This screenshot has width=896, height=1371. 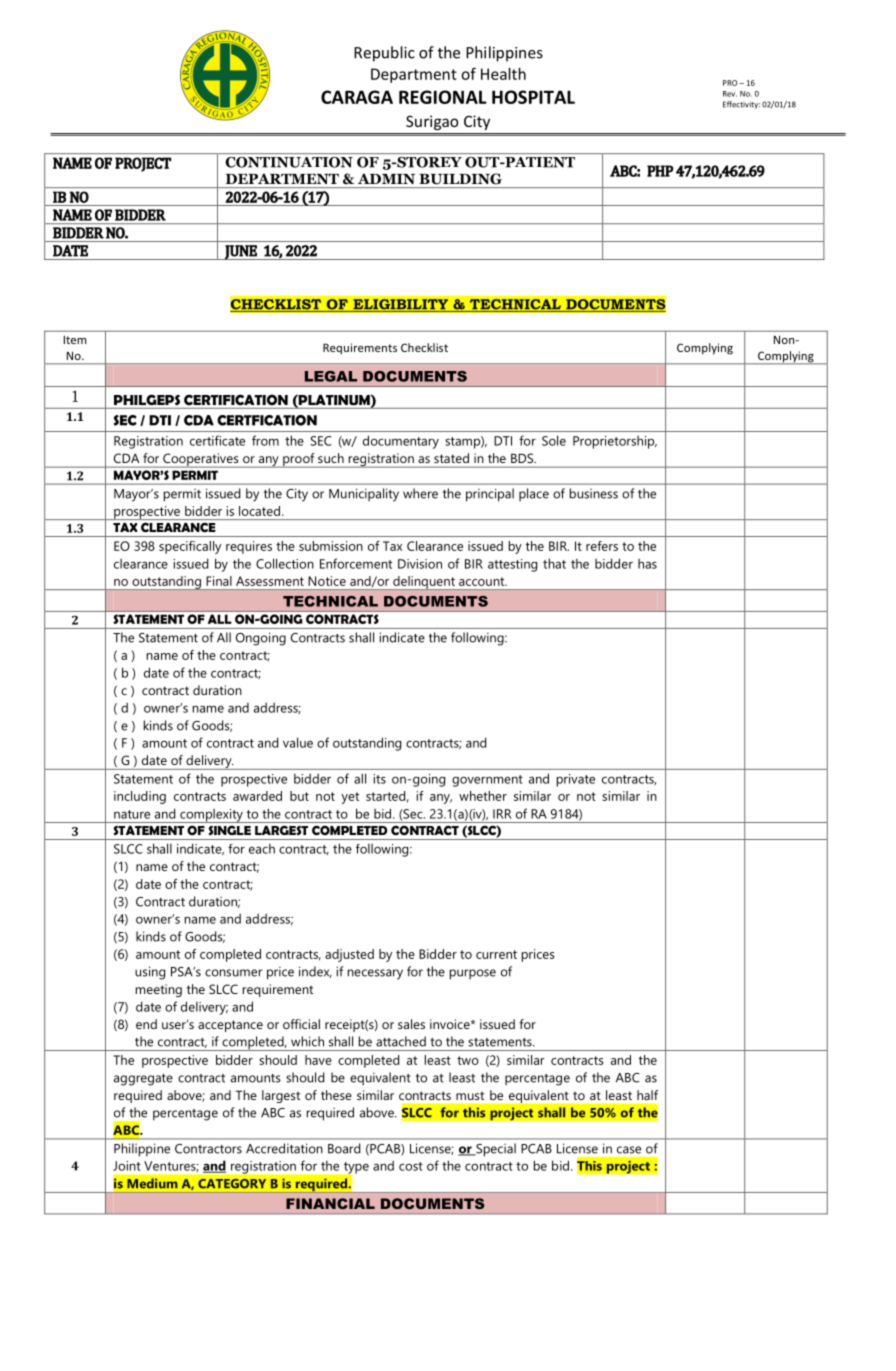 I want to click on REGIONAL, so click(x=443, y=97).
